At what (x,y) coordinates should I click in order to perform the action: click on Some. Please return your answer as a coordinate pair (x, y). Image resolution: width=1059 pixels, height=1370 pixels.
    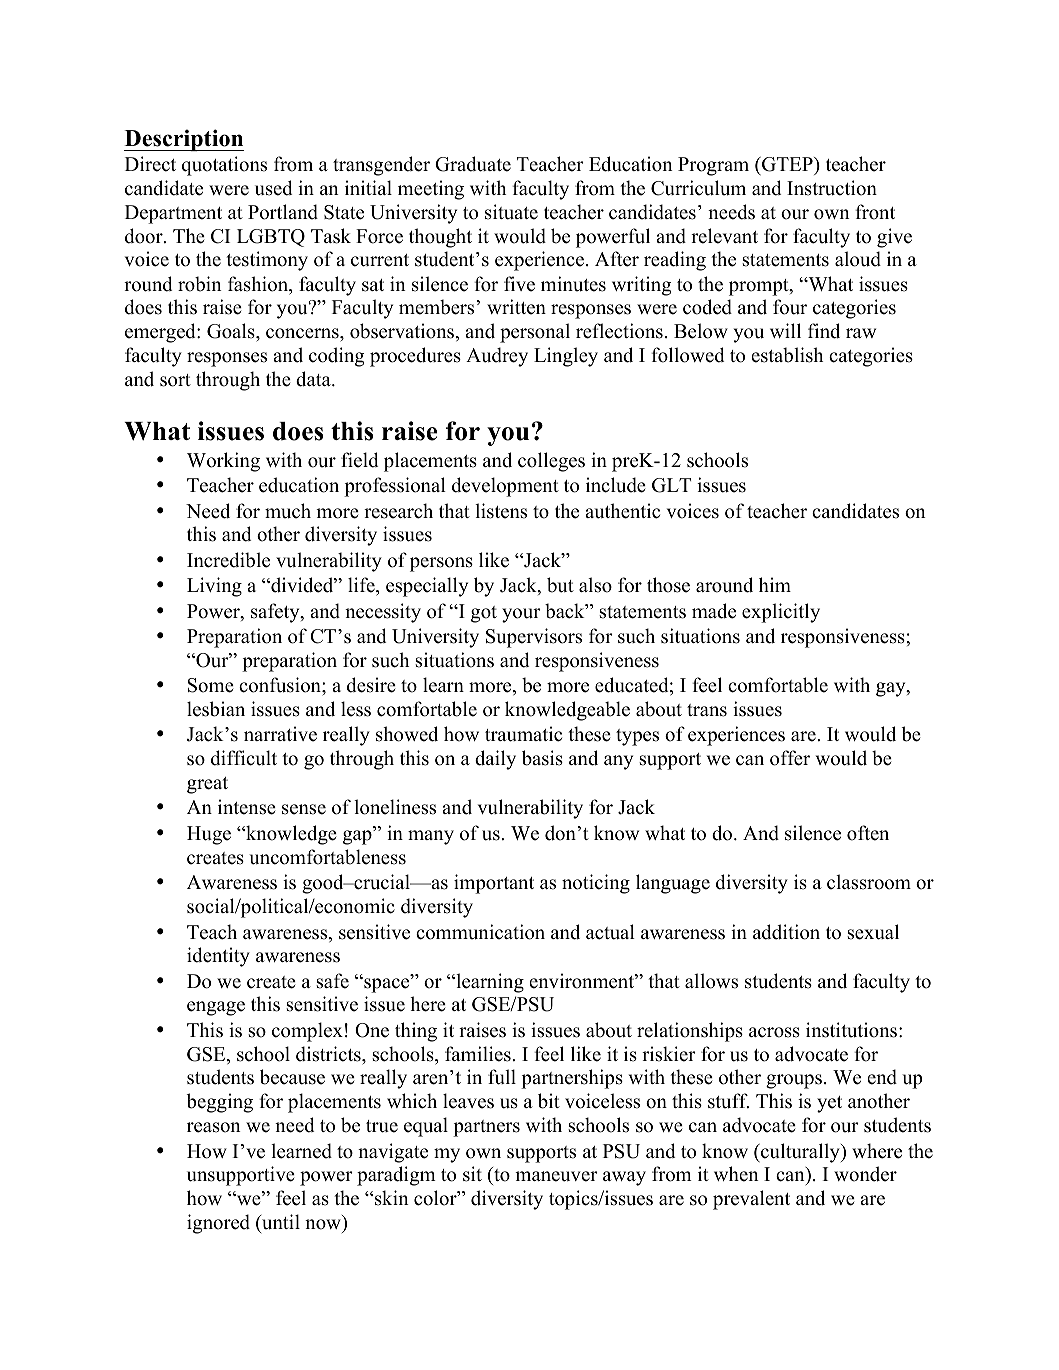
    Looking at the image, I should click on (211, 685).
